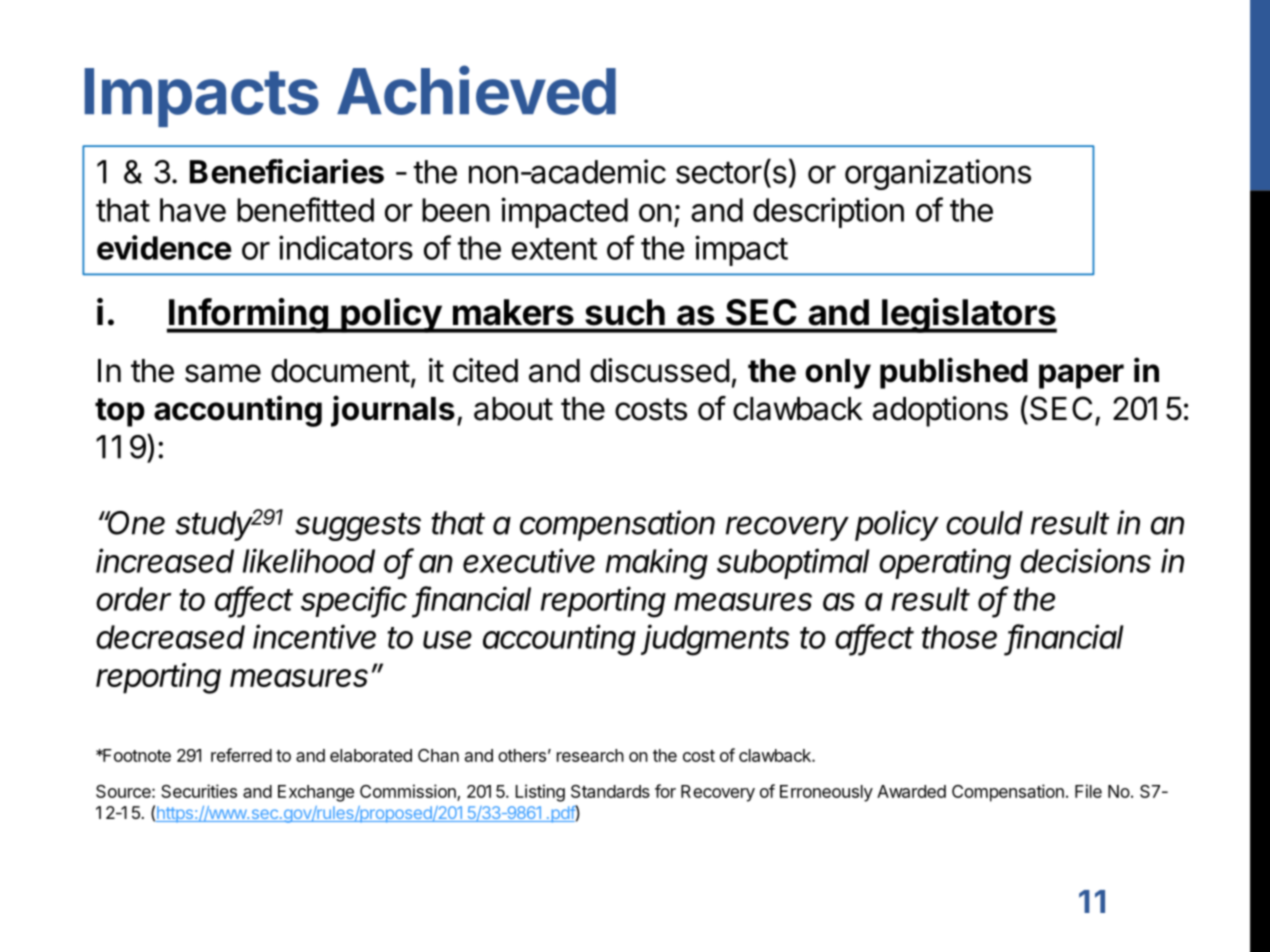  Describe the element at coordinates (657, 564) in the screenshot. I see `making` at that location.
